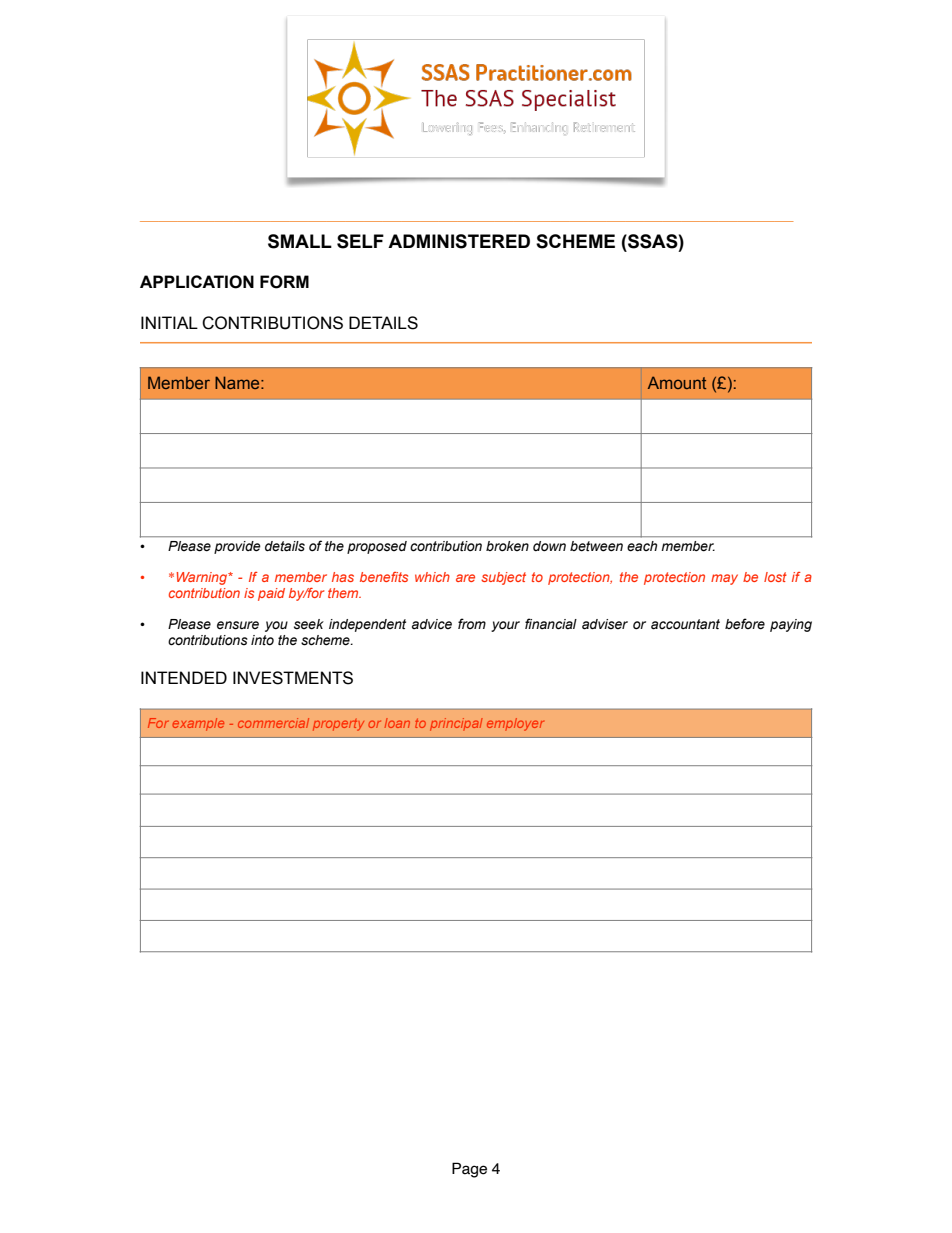 The image size is (952, 1233). What do you see at coordinates (745, 624) in the document?
I see `before` at bounding box center [745, 624].
